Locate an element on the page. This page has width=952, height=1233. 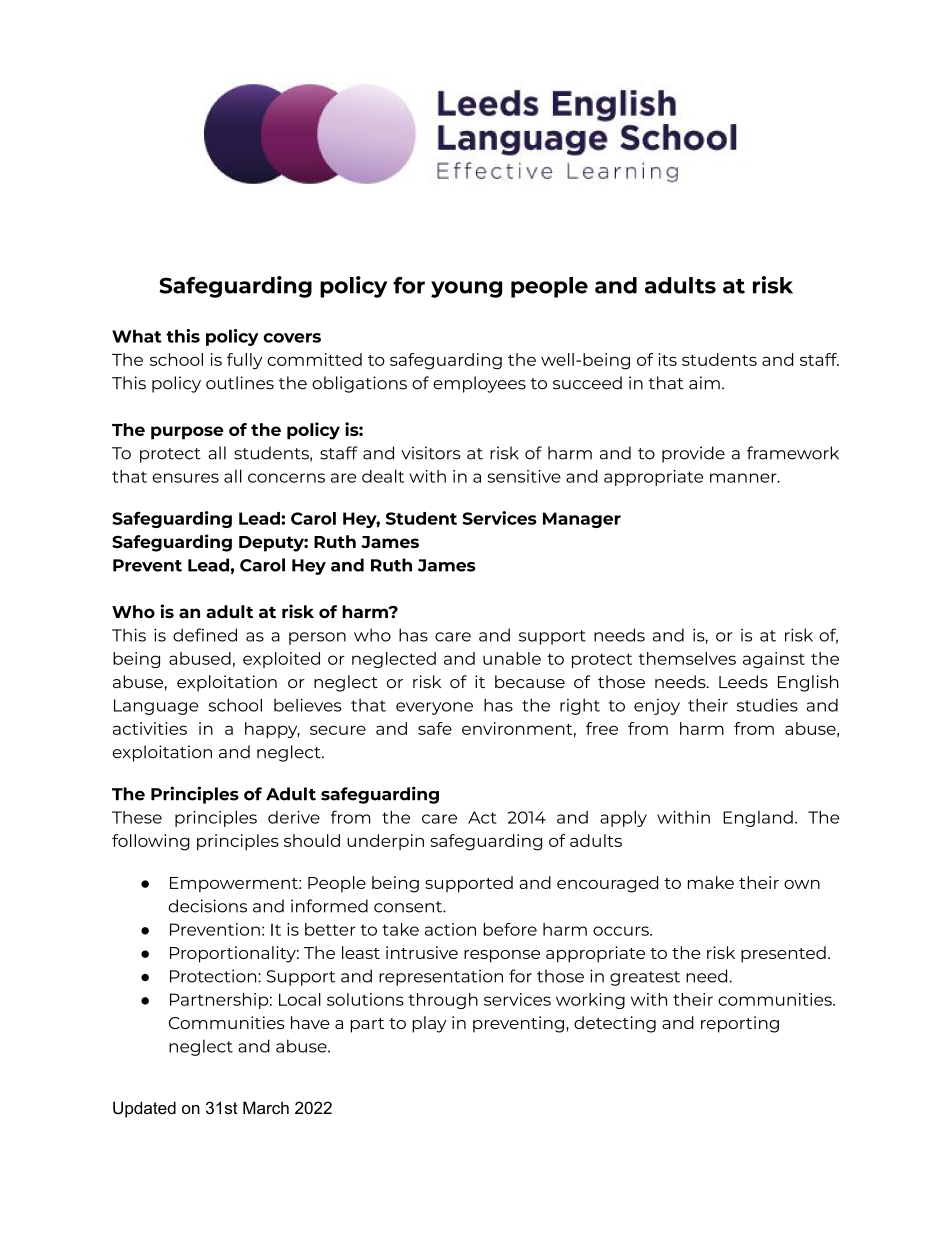
underpin is located at coordinates (385, 842).
